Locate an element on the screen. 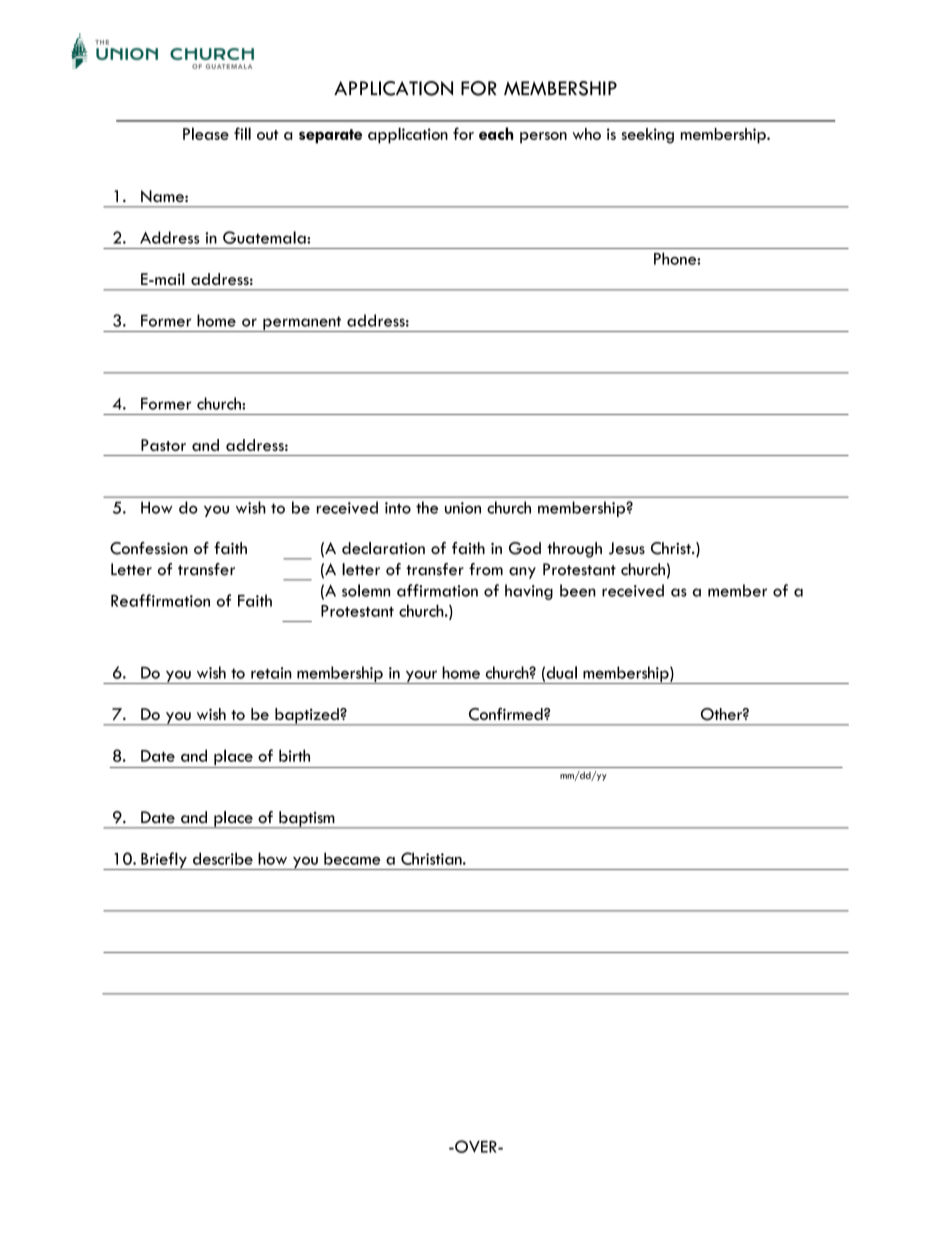  who is located at coordinates (586, 134).
